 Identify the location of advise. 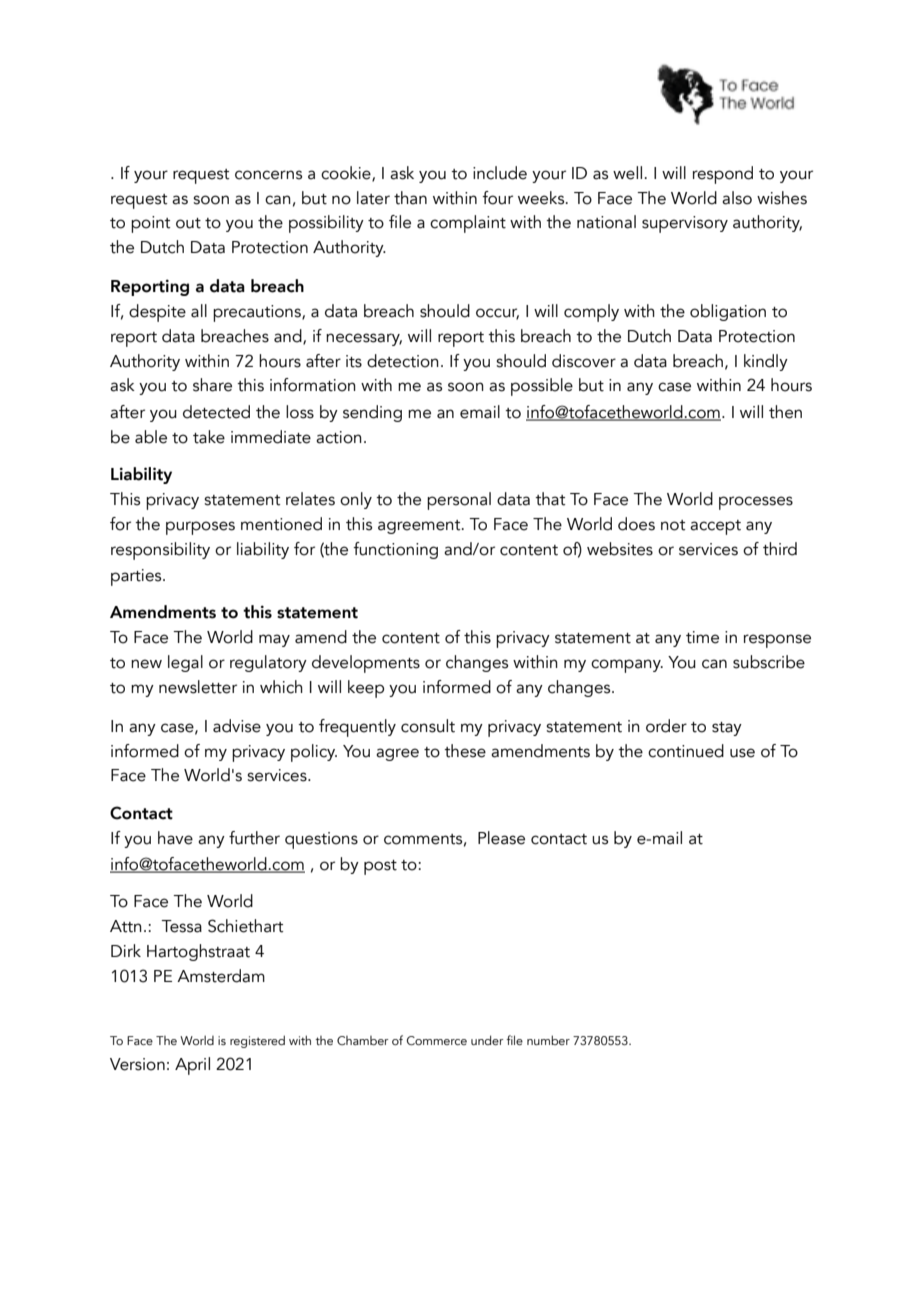
(237, 726).
